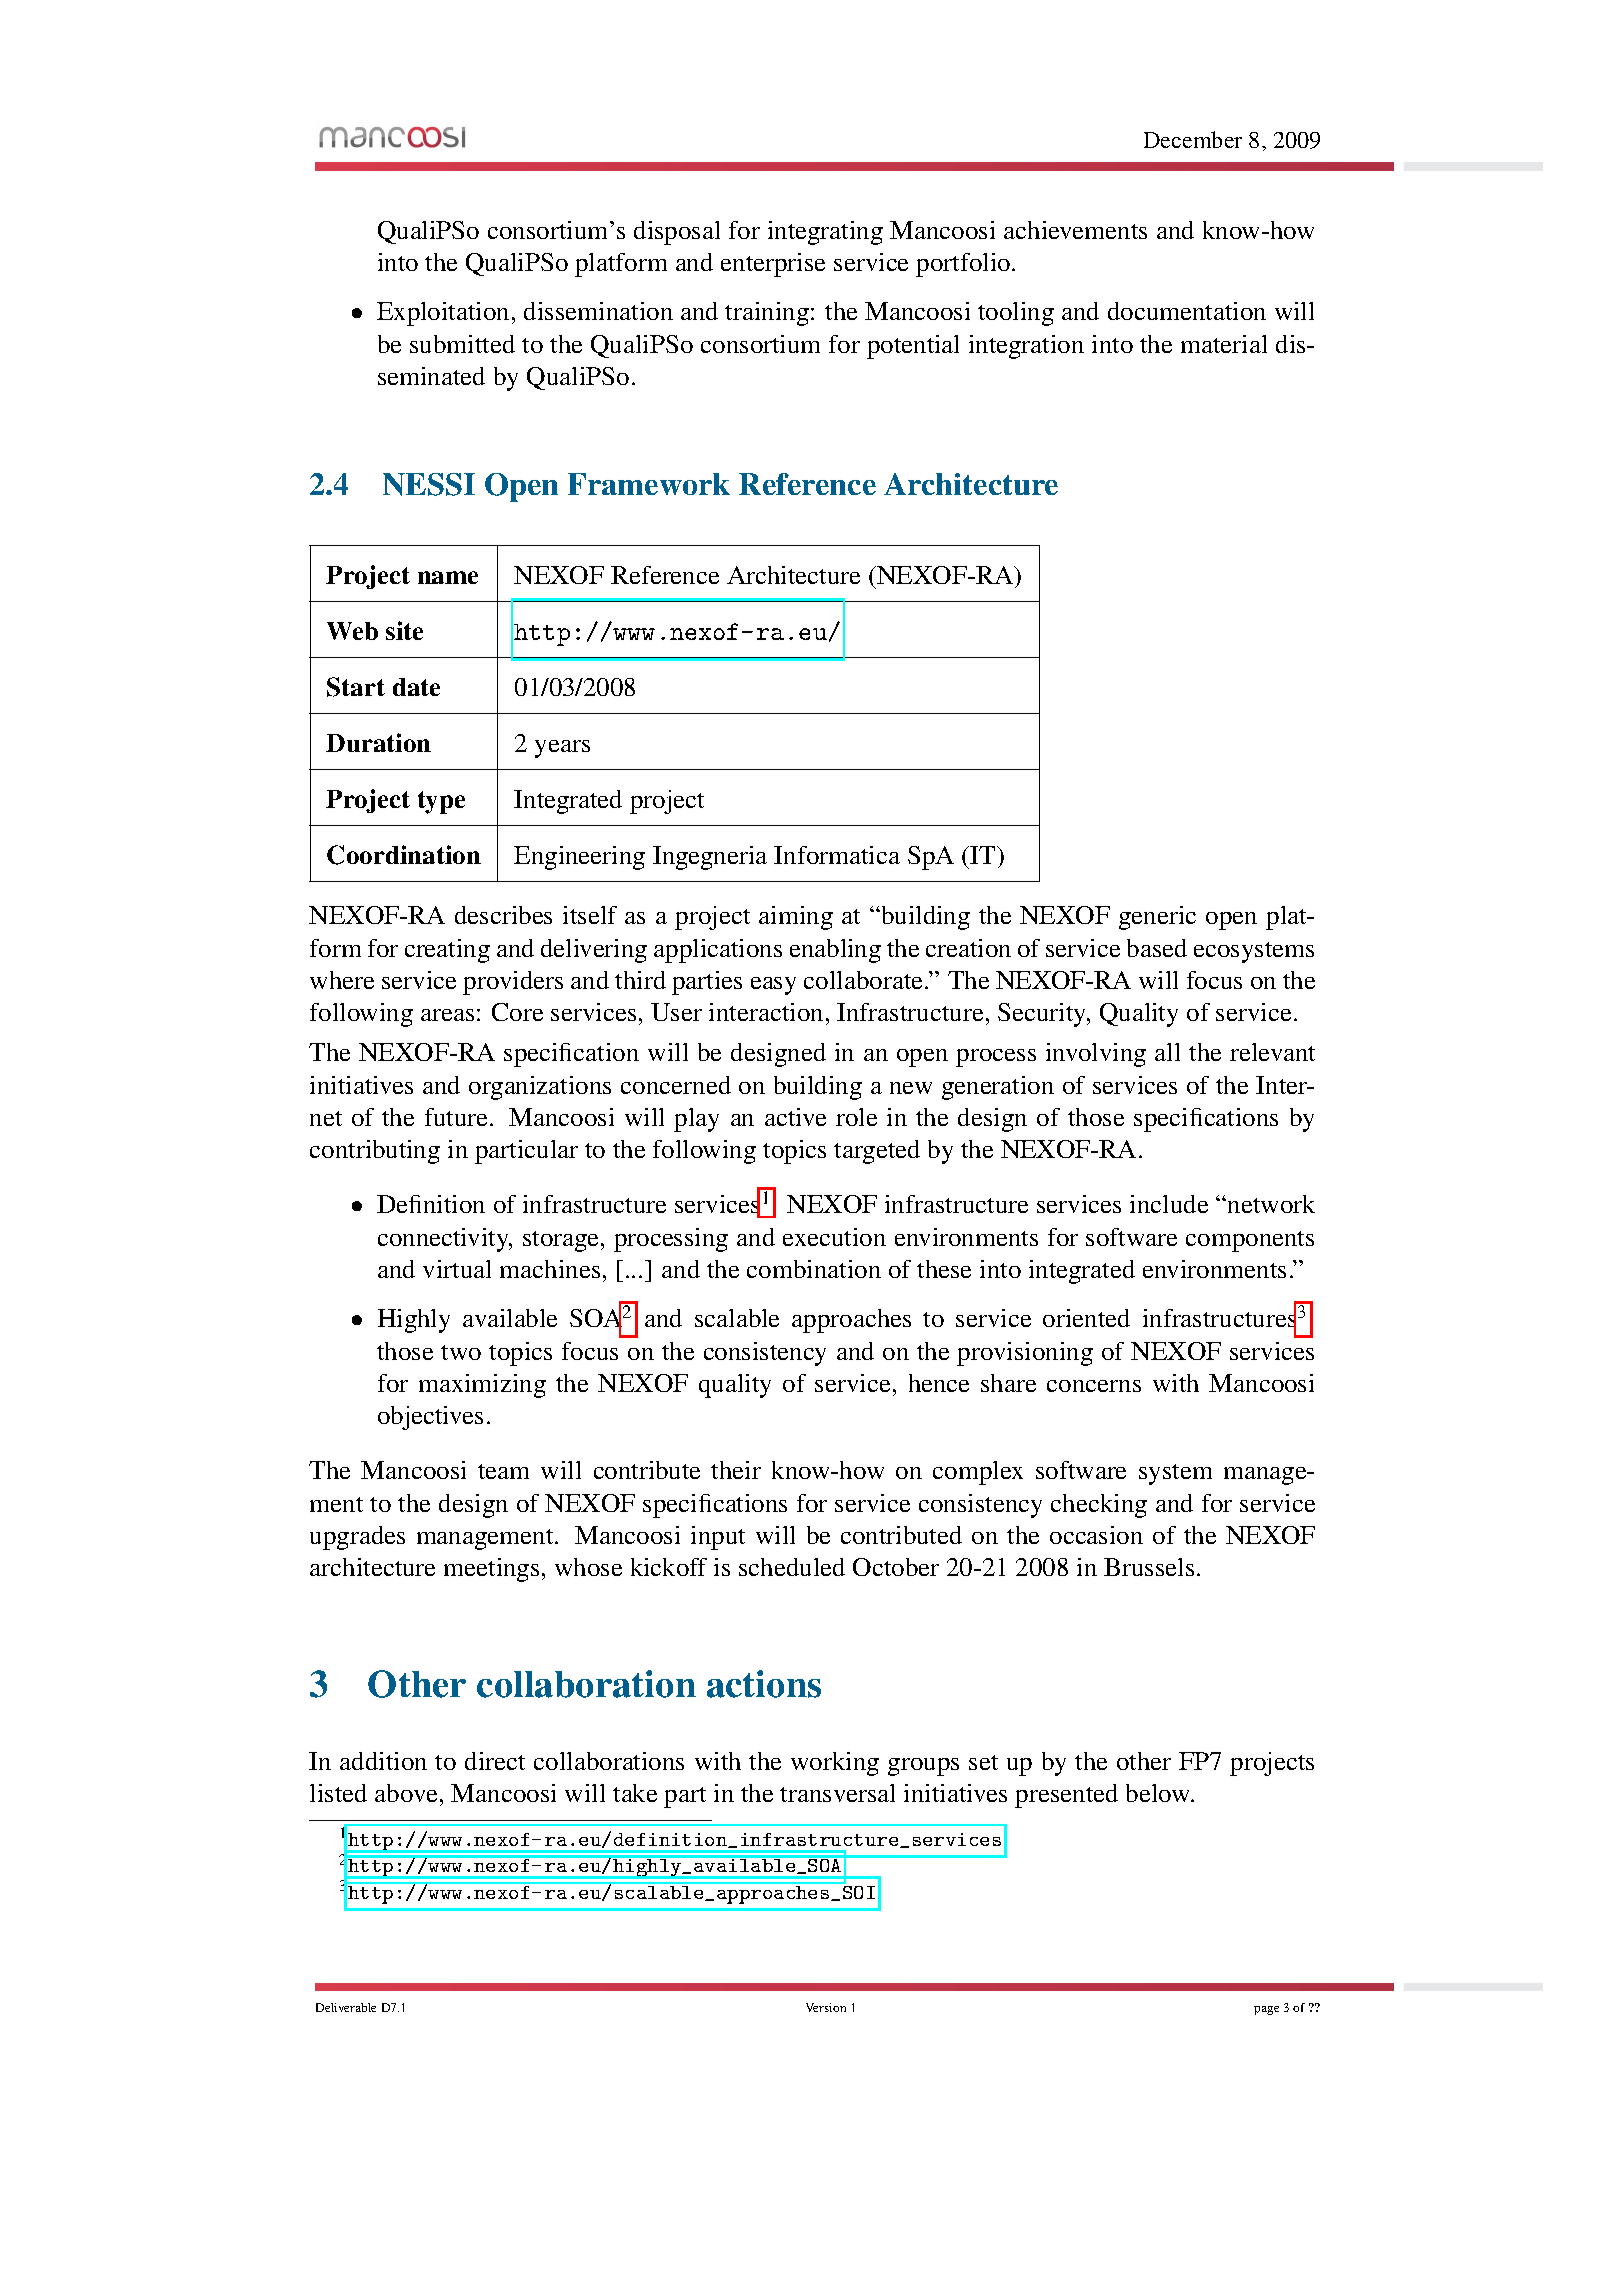 The image size is (1610, 2277). Describe the element at coordinates (792, 1567) in the screenshot. I see `scheduled` at that location.
